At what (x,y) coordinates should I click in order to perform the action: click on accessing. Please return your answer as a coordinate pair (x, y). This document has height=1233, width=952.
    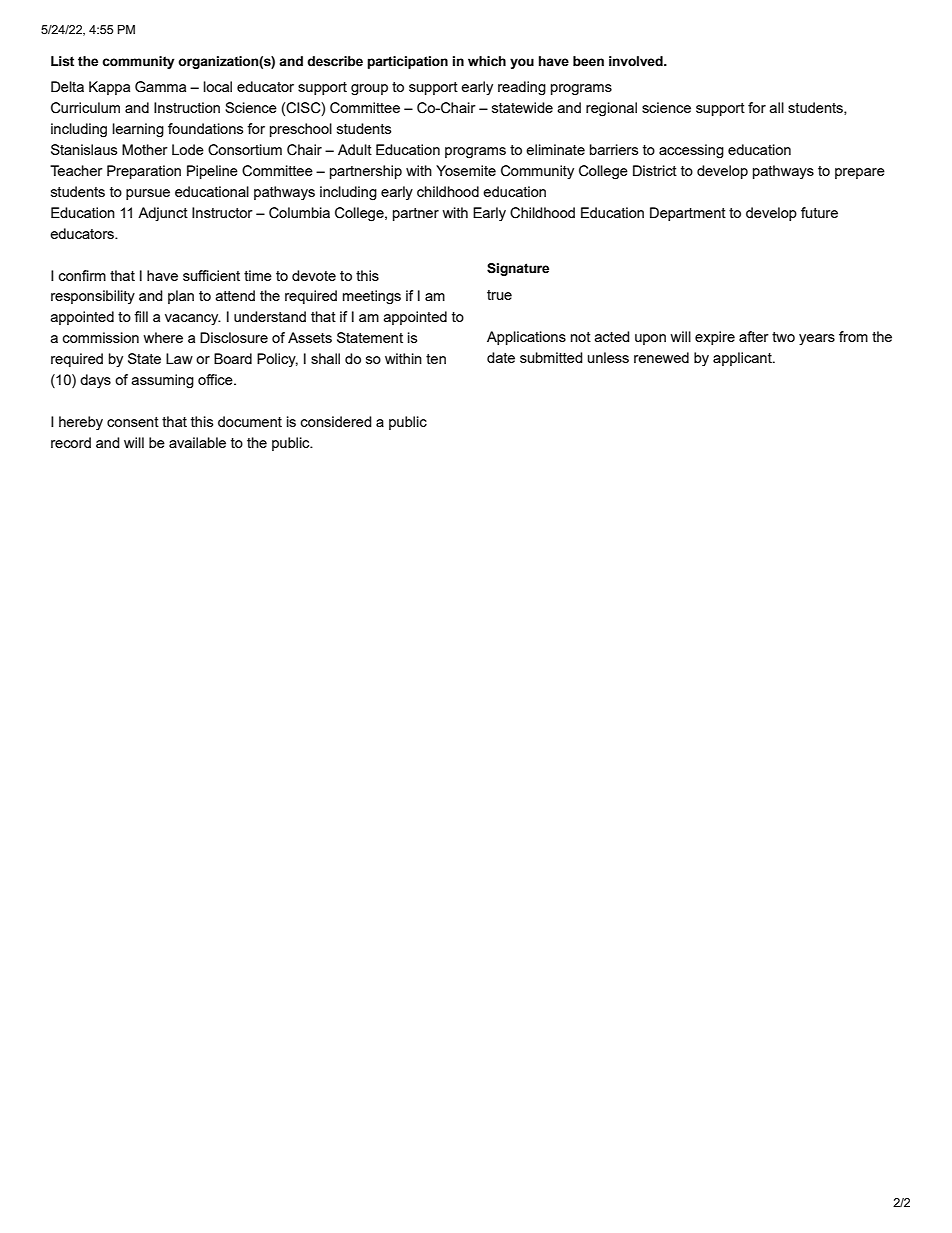
    Looking at the image, I should click on (691, 151).
